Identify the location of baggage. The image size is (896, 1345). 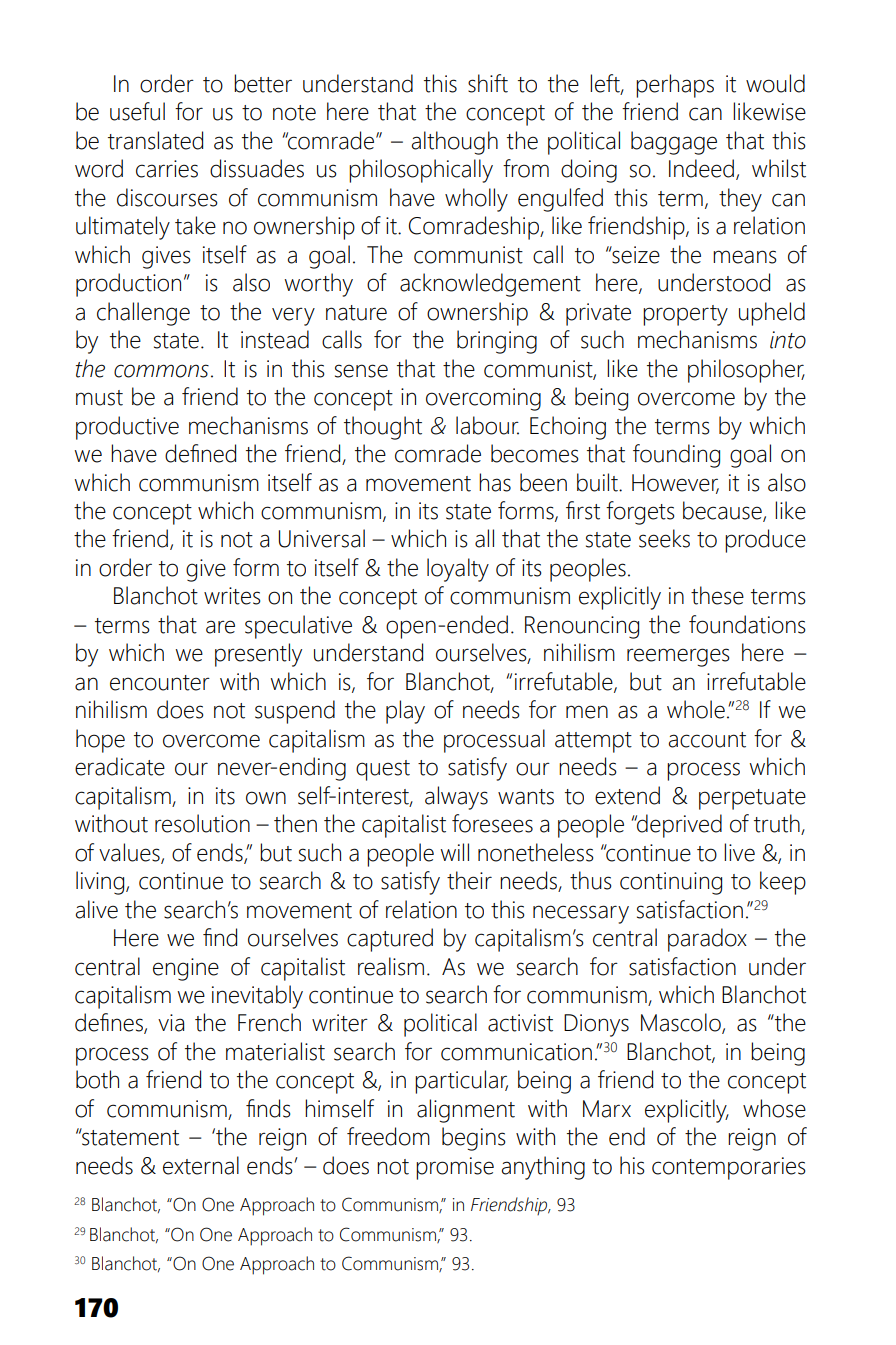
(674, 143).
